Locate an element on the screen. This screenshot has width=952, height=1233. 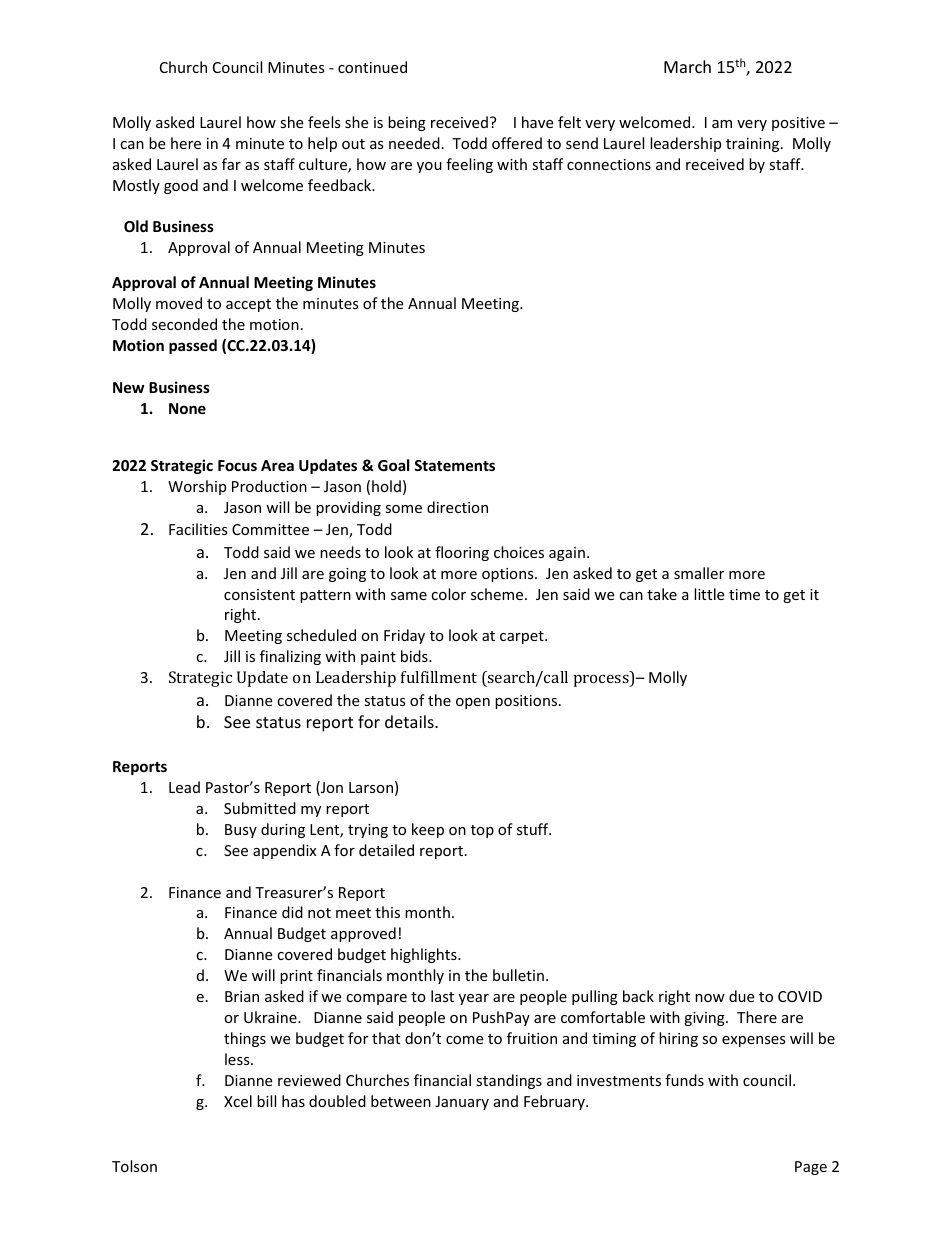
March is located at coordinates (687, 66).
